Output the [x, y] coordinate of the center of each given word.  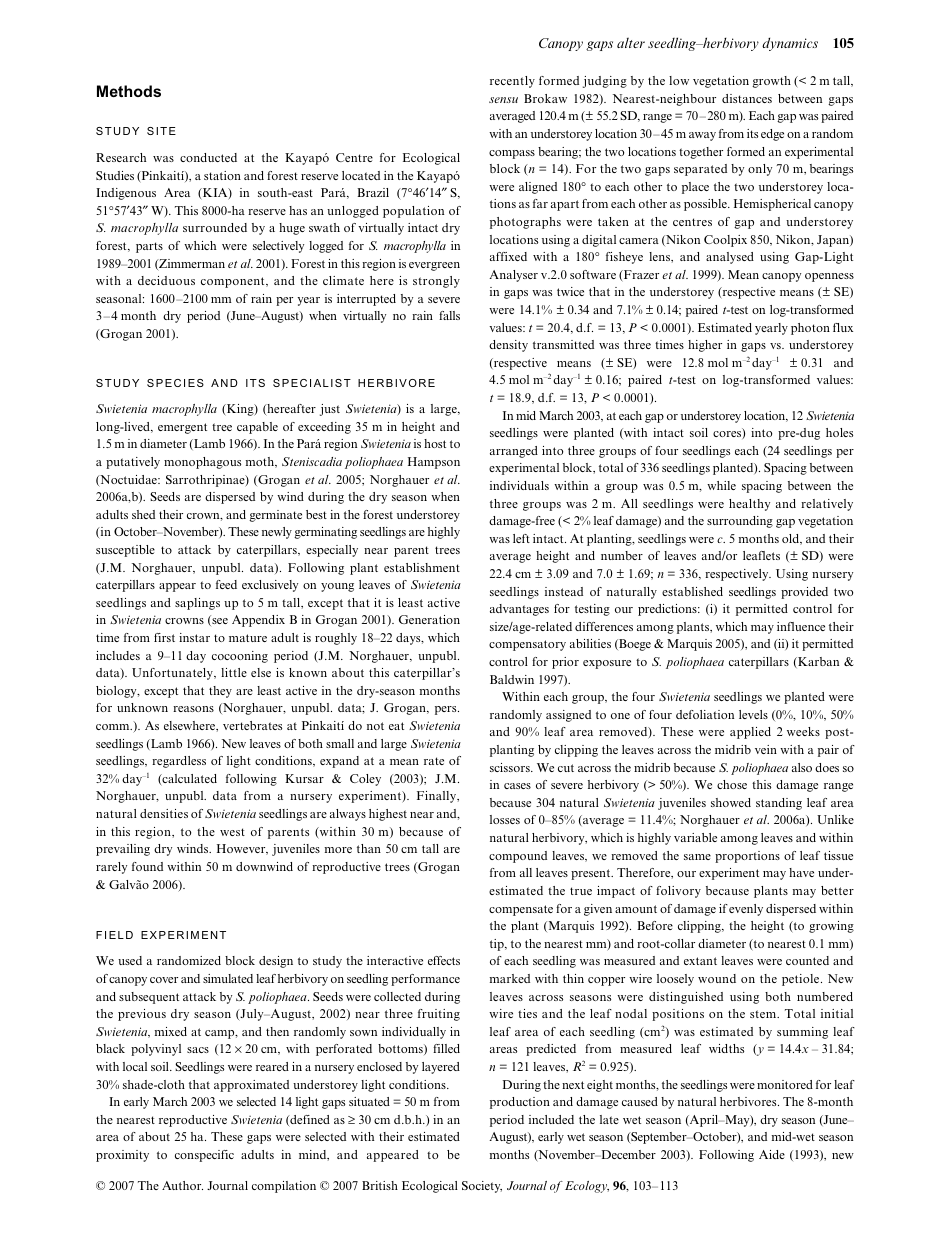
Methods [129, 91]
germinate [275, 516]
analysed [730, 258]
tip [498, 945]
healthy [749, 505]
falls [449, 315]
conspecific [204, 1156]
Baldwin [512, 679]
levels [753, 714]
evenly [746, 910]
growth [771, 82]
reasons [193, 709]
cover [164, 980]
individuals [519, 485]
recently [512, 82]
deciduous [166, 280]
